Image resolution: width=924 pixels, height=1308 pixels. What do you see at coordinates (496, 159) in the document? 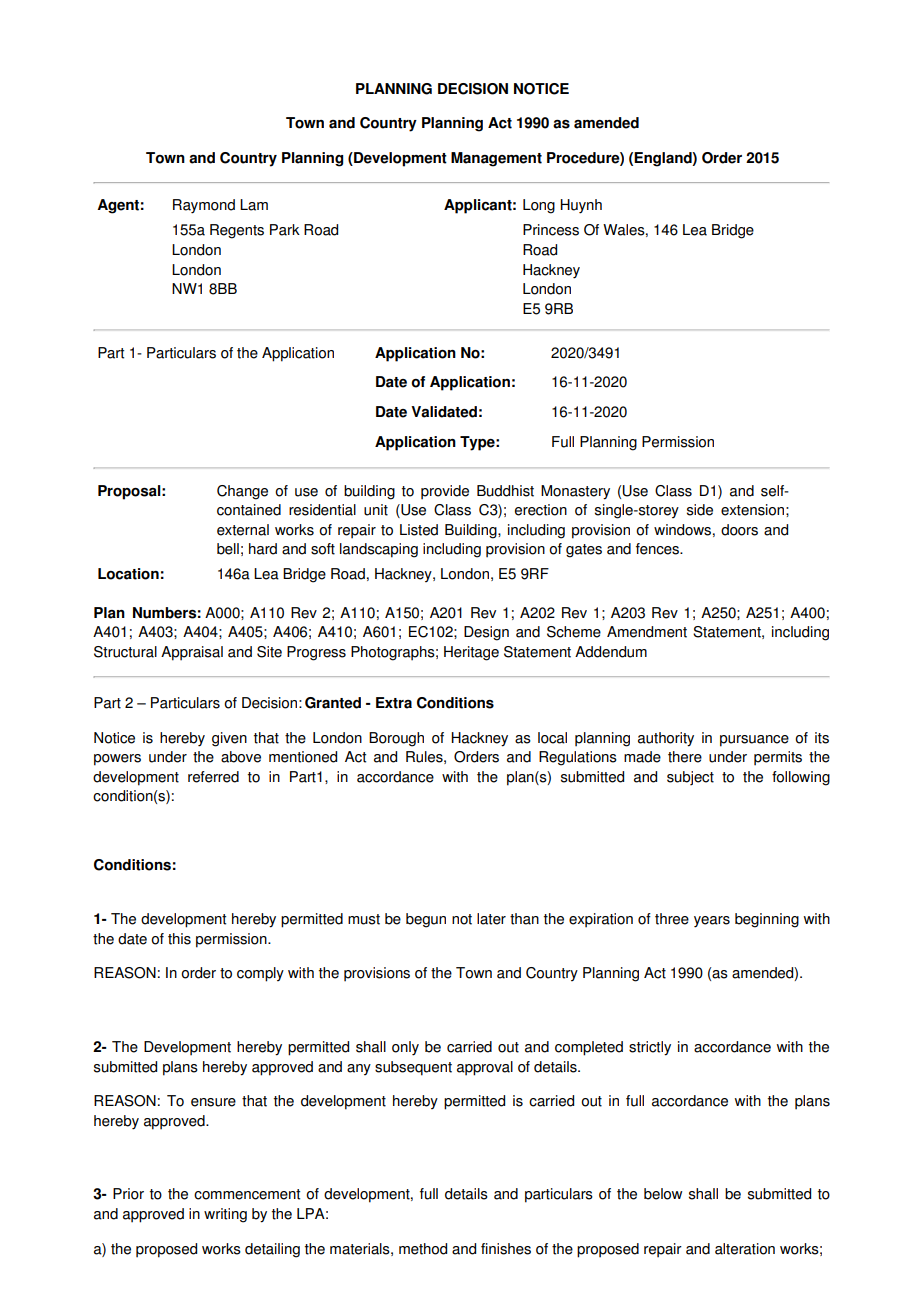
I see `Management` at bounding box center [496, 159].
